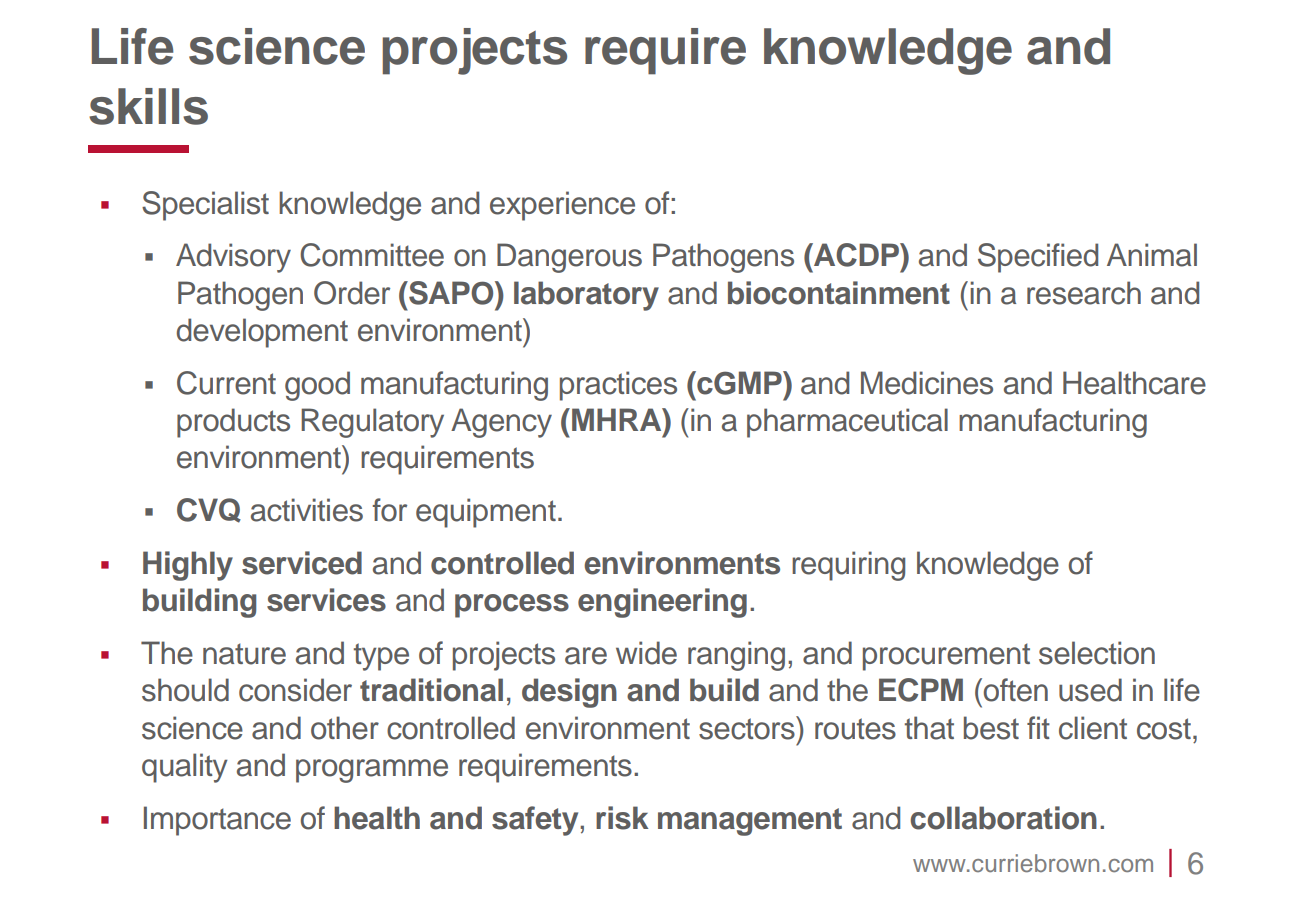 The image size is (1308, 924). I want to click on collaboration, so click(1003, 818).
